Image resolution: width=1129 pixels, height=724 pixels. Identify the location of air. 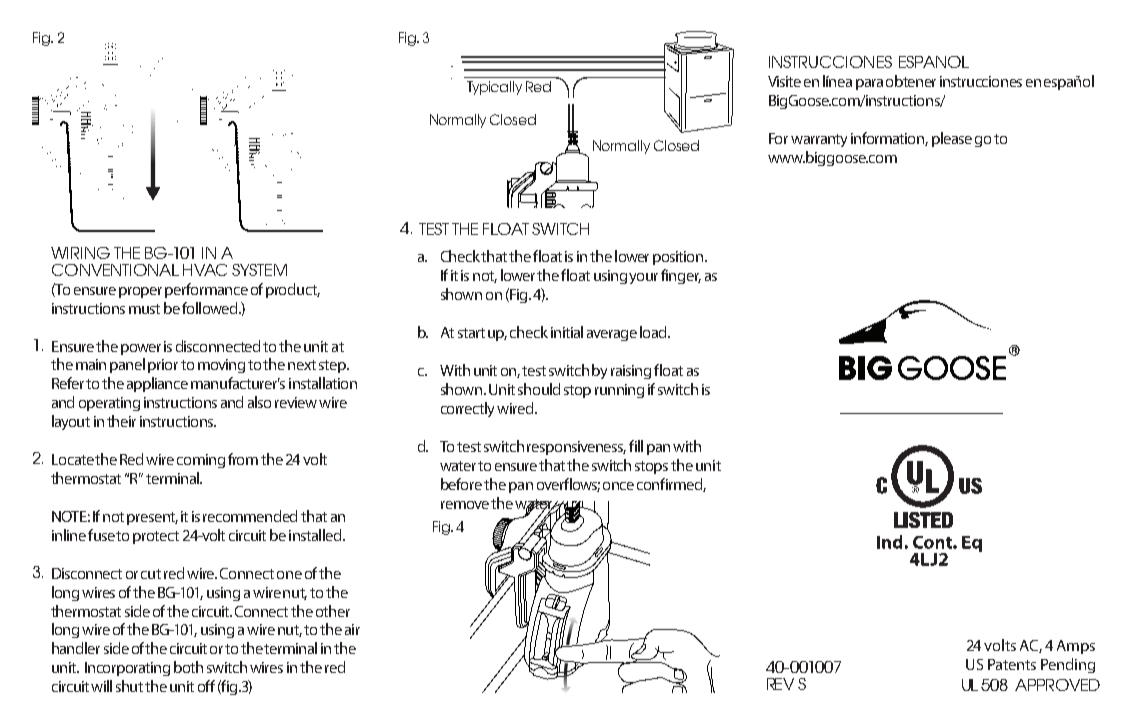
(352, 629).
